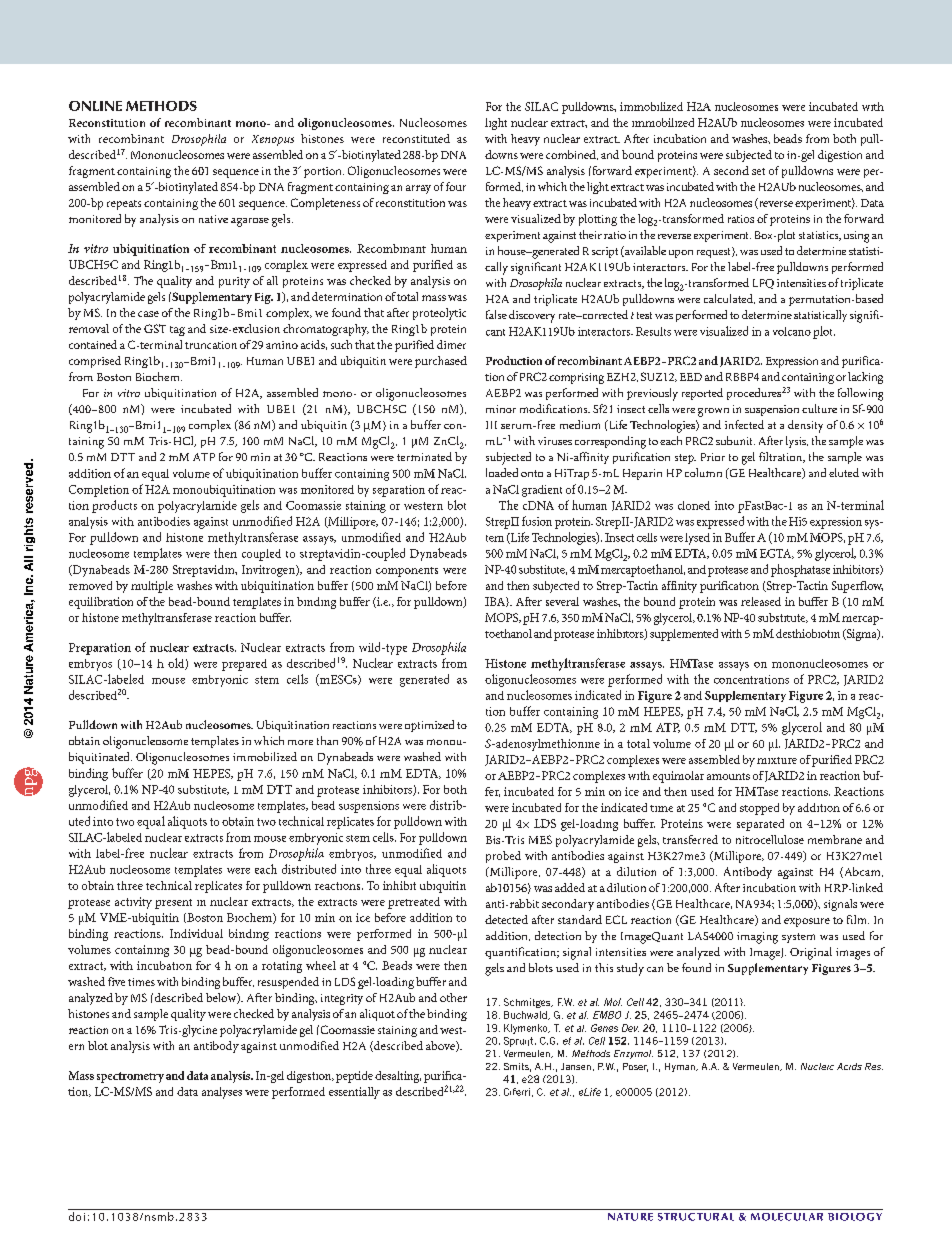  I want to click on analyses, so click(222, 1093).
